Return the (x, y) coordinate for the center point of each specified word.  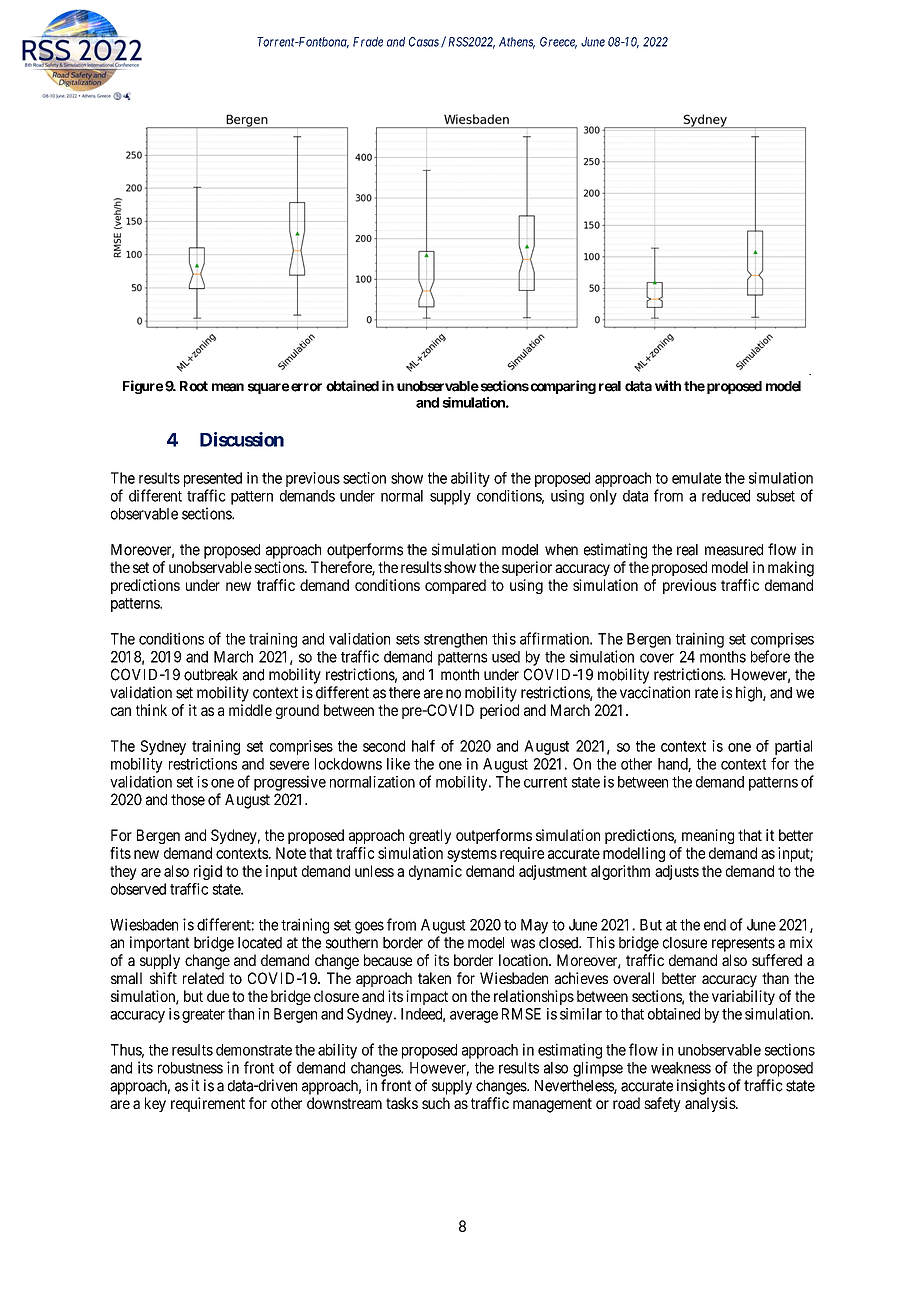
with (668, 385)
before (770, 656)
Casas (424, 42)
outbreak (211, 675)
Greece (558, 43)
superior (527, 568)
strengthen (455, 640)
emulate (696, 478)
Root (194, 386)
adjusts (677, 872)
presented (213, 479)
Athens (517, 43)
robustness (190, 1068)
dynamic (435, 872)
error (306, 387)
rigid (208, 872)
